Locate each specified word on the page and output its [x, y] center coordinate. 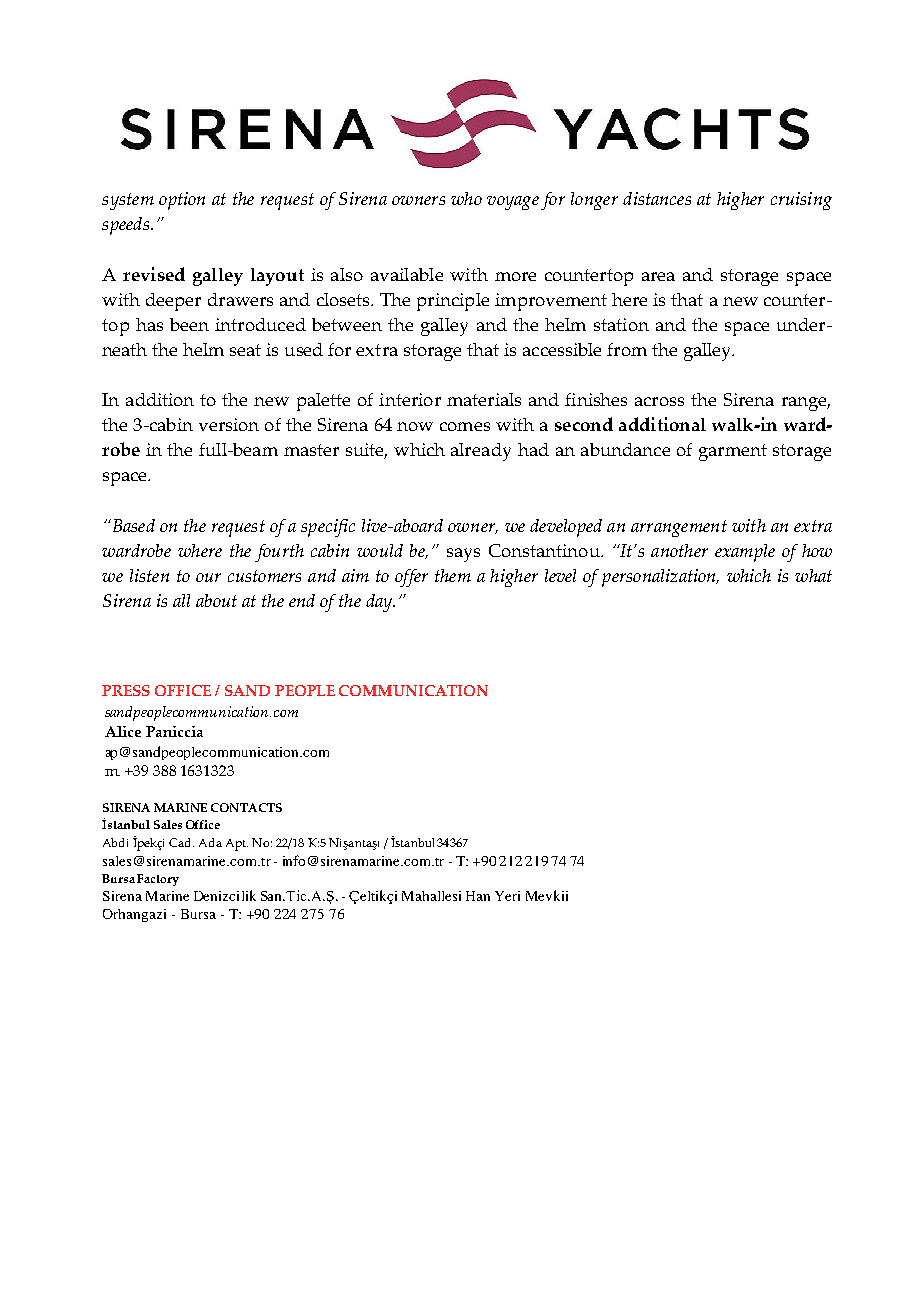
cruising [801, 201]
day [380, 603]
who [466, 198]
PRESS [126, 690]
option [182, 201]
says [463, 555]
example [745, 553]
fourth [279, 553]
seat [245, 350]
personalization [660, 578]
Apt [237, 845]
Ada [210, 842]
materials [484, 399]
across [659, 401]
